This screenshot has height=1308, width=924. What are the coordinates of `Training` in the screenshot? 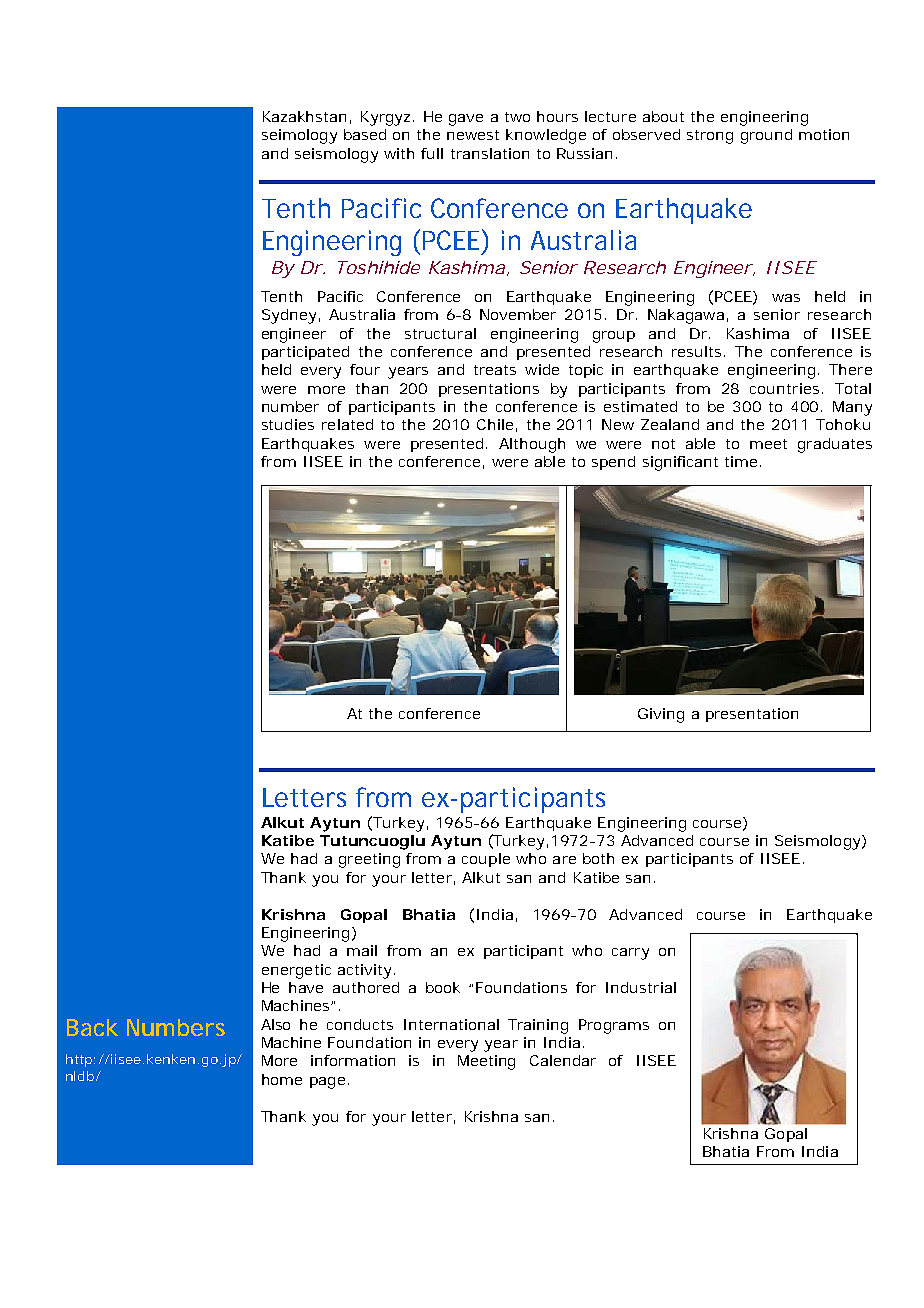 It's located at (538, 1026).
